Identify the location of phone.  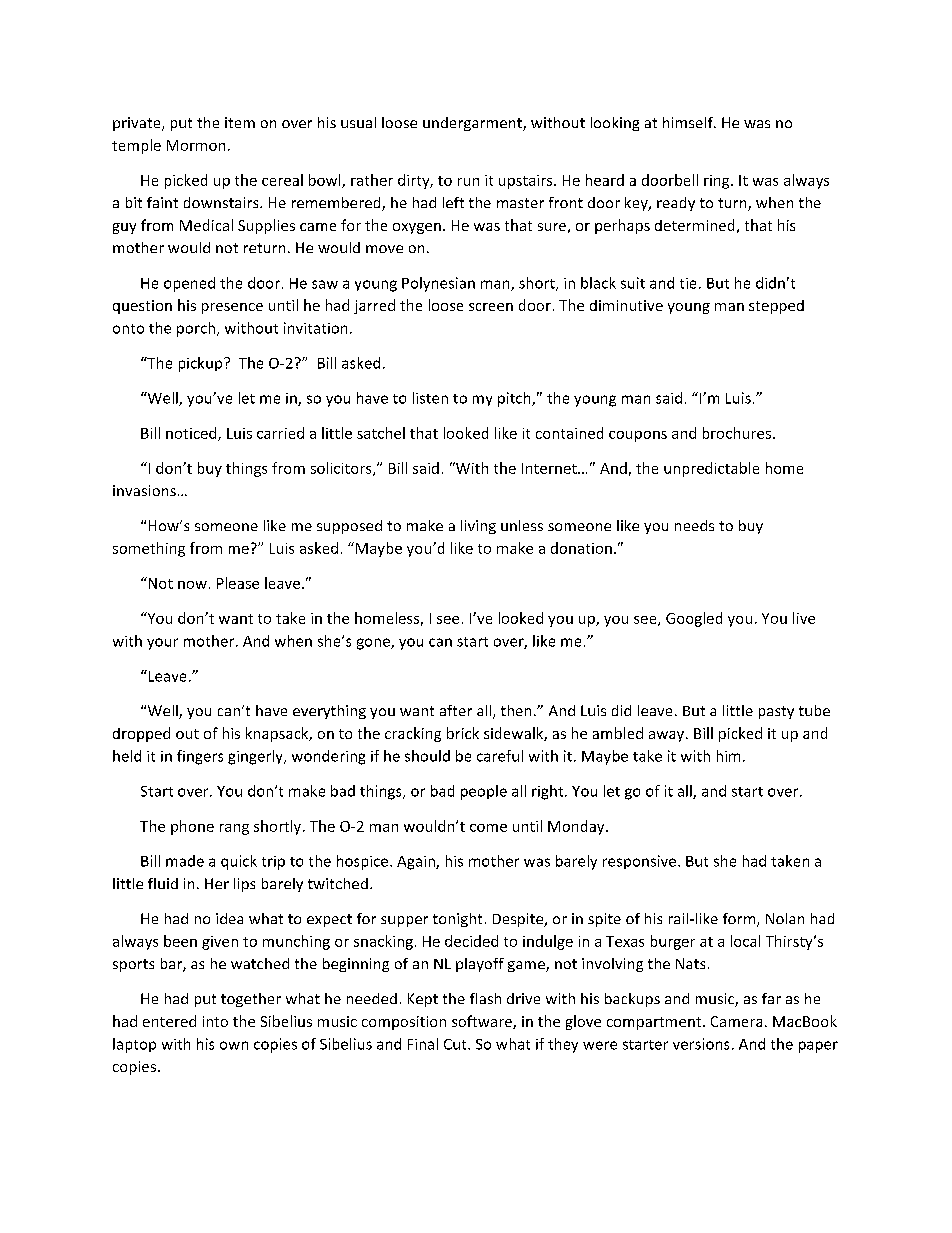
(192, 827).
